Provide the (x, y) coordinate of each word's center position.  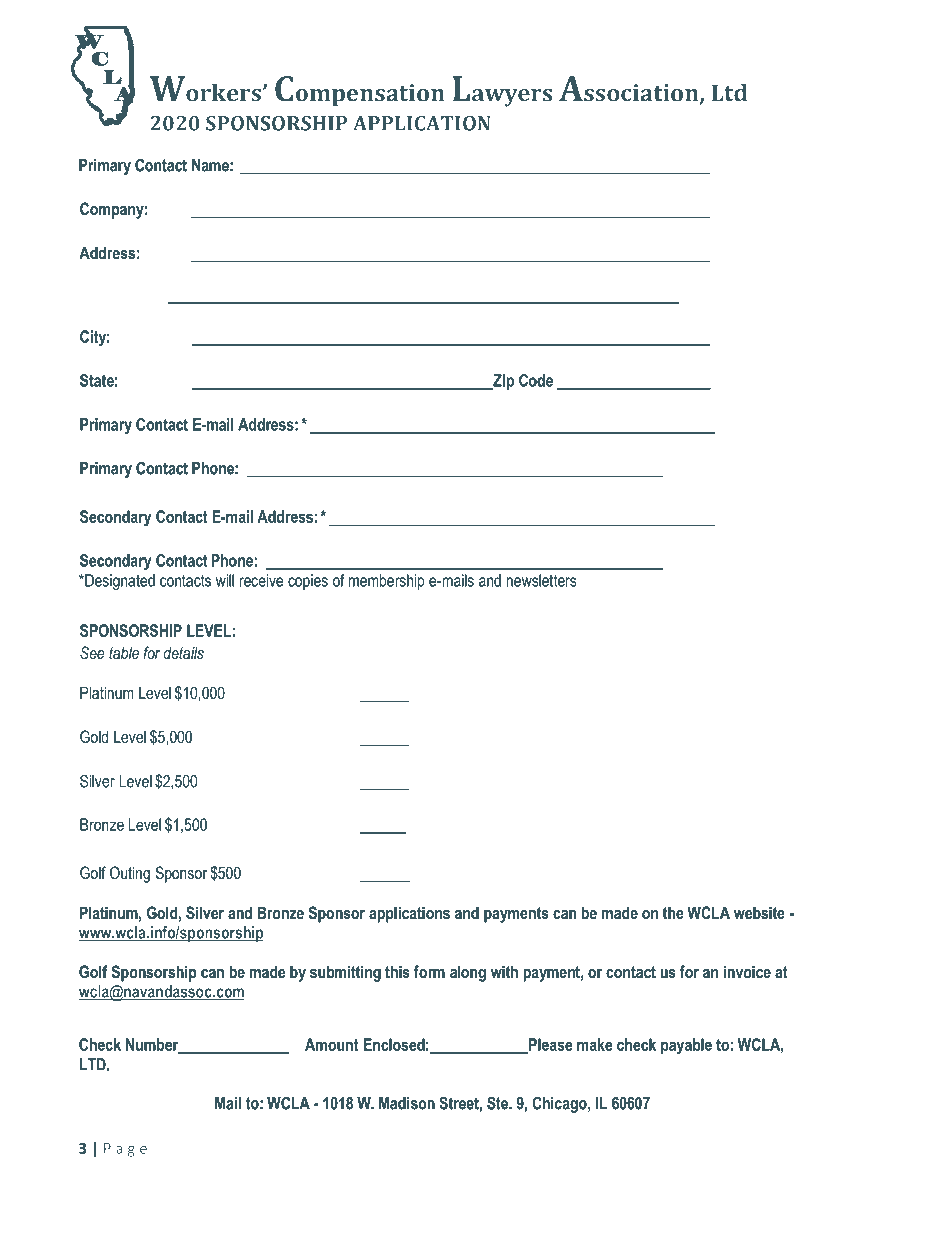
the (673, 912)
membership (387, 582)
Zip (502, 382)
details (183, 652)
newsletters (541, 580)
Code (536, 380)
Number (153, 1045)
